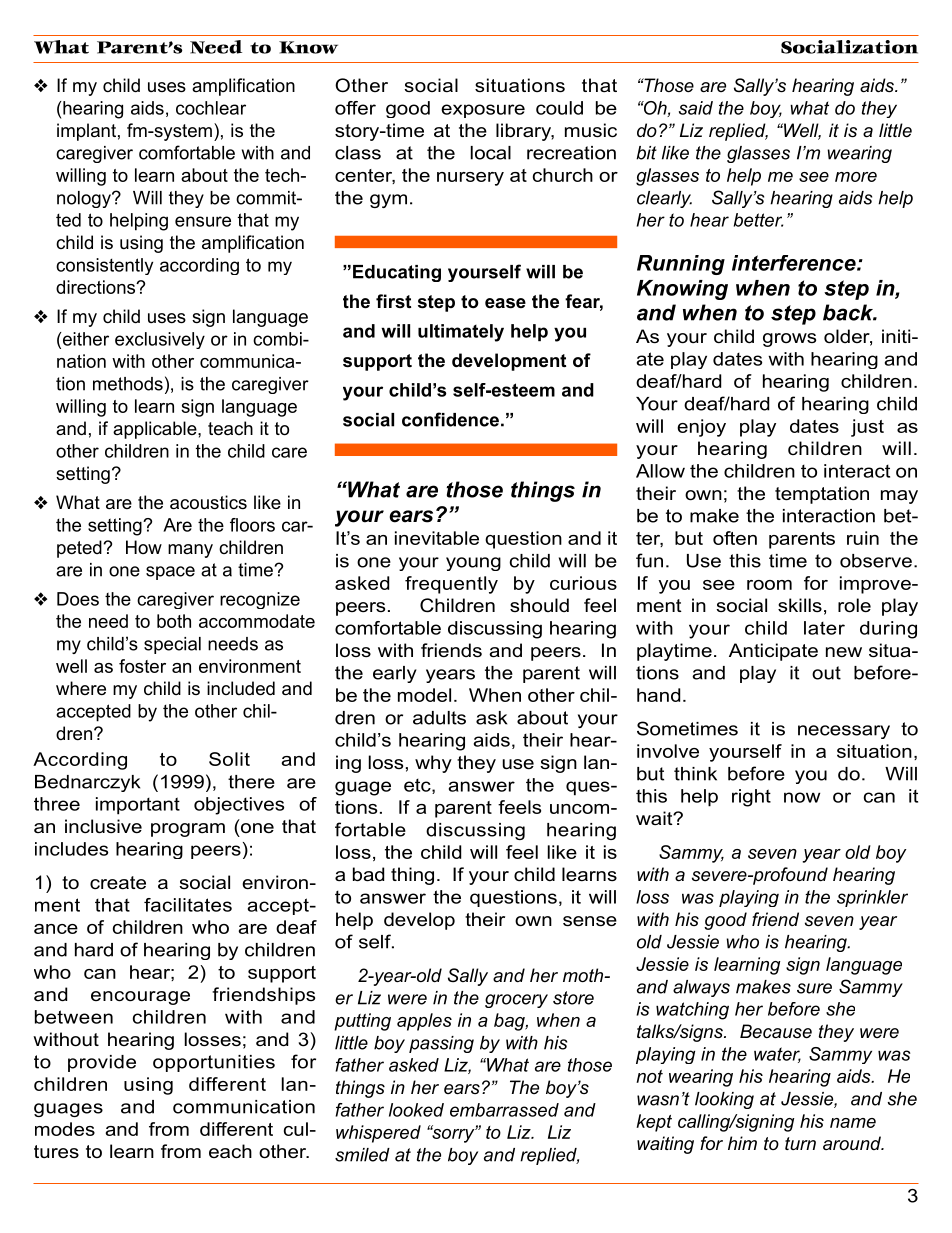 The height and width of the screenshot is (1233, 952). I want to click on grows, so click(789, 340).
